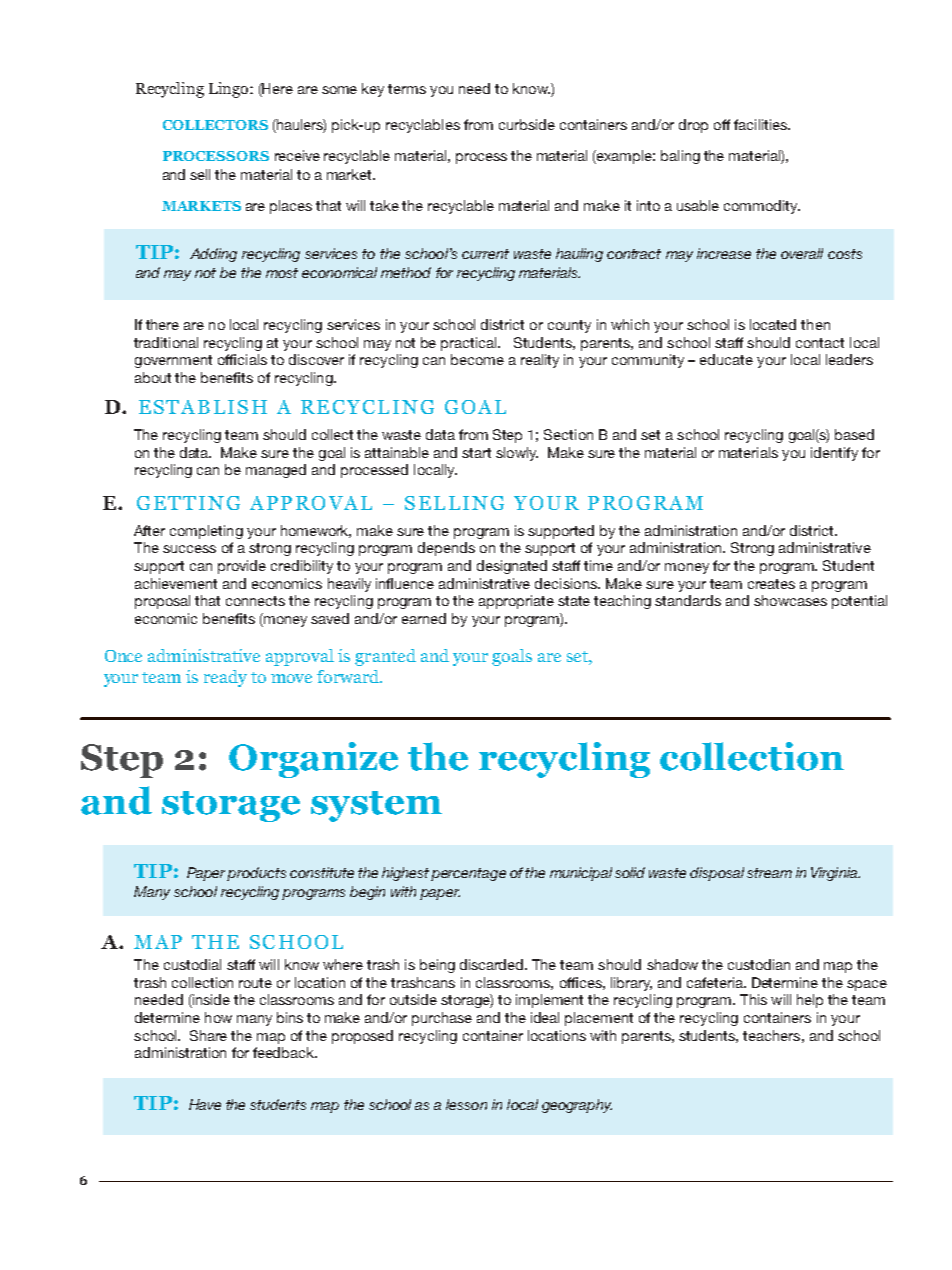  I want to click on slowly, so click(517, 454).
